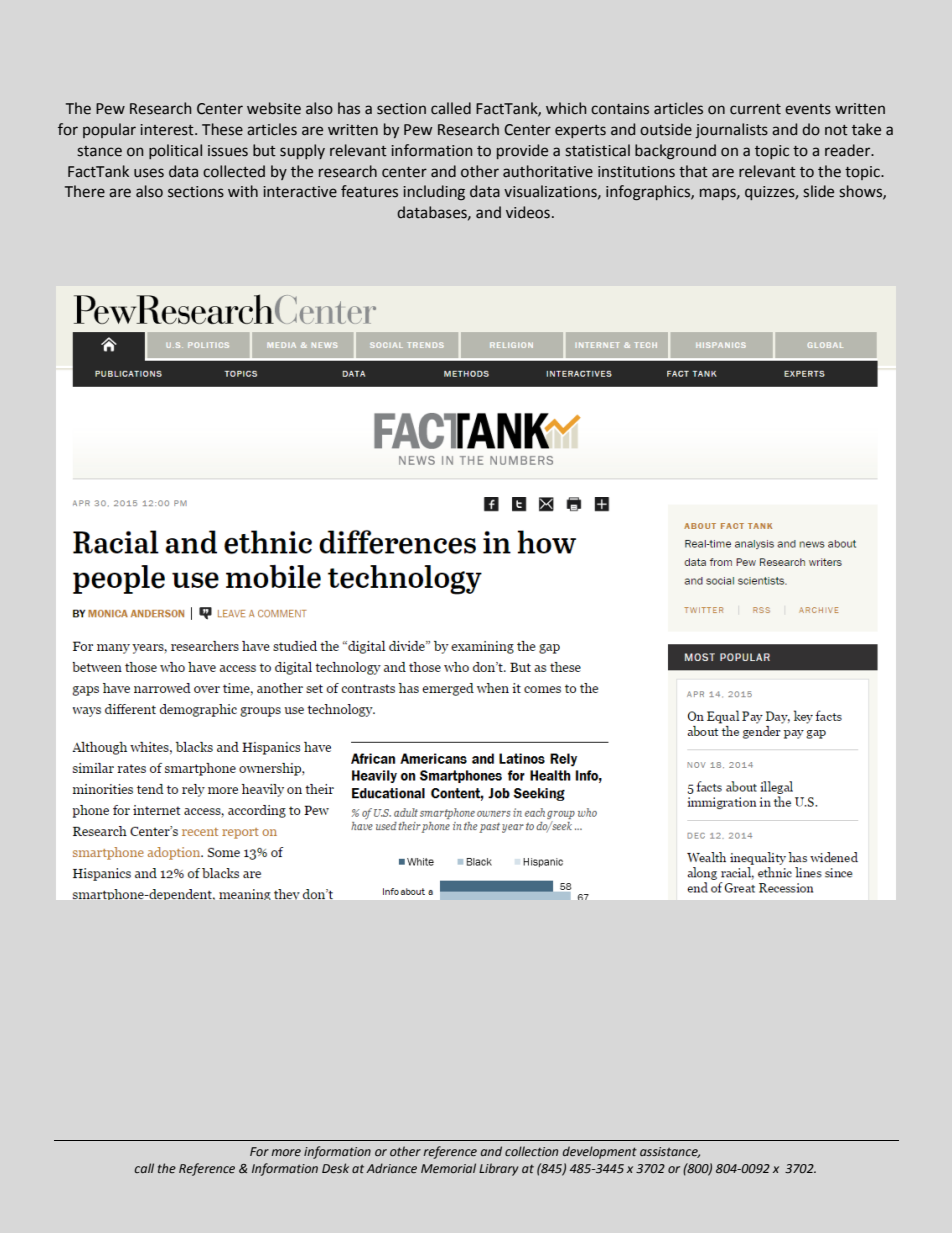  What do you see at coordinates (85, 191) in the screenshot?
I see `There` at bounding box center [85, 191].
